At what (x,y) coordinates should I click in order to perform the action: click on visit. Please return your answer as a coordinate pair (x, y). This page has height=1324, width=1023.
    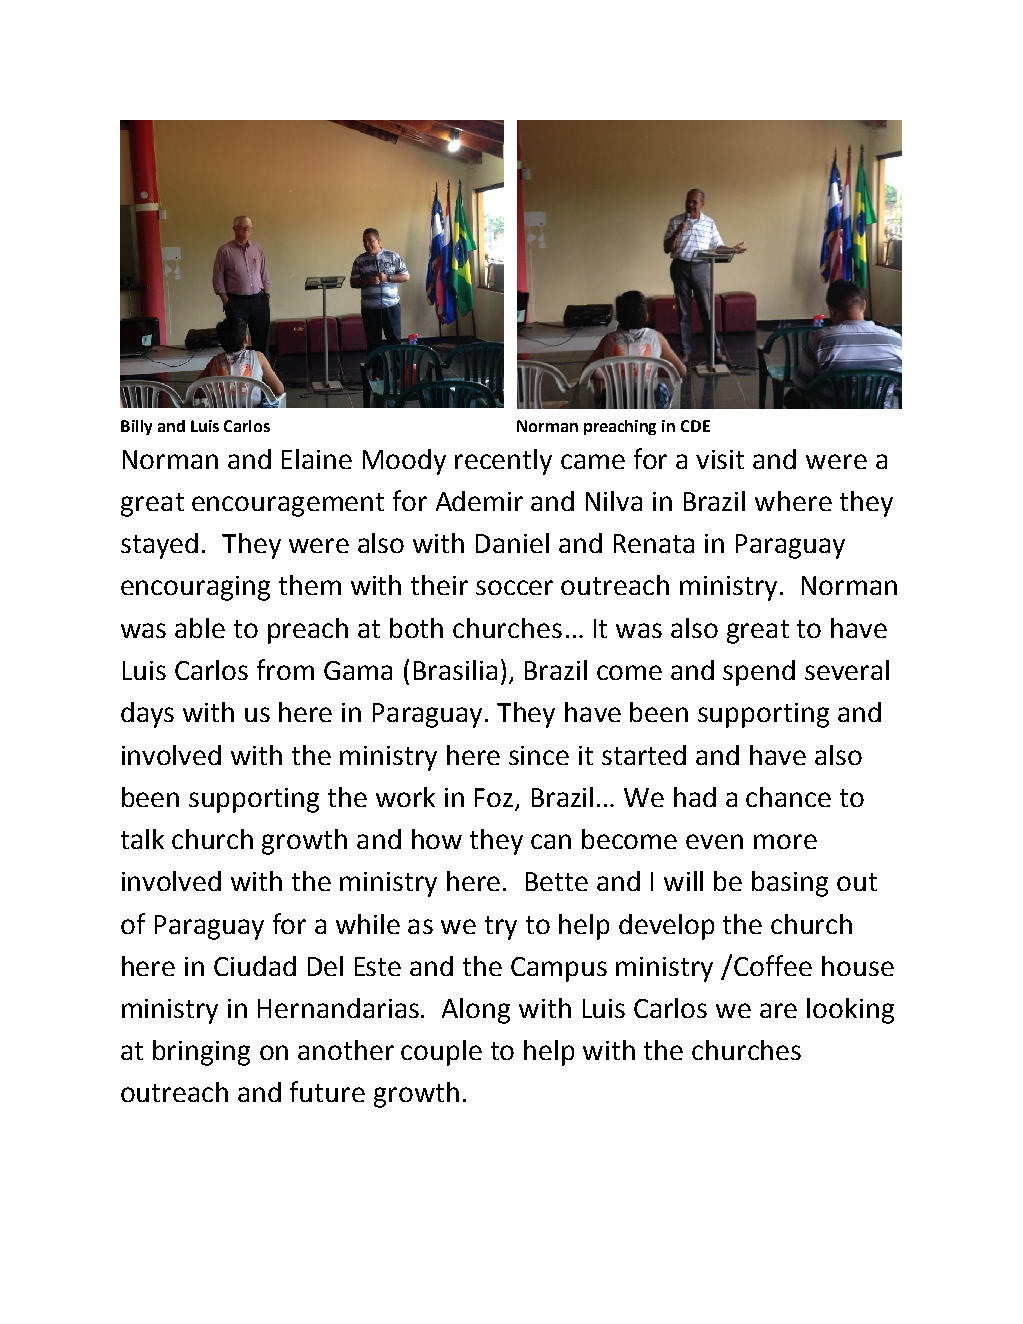
    Looking at the image, I should click on (720, 459).
